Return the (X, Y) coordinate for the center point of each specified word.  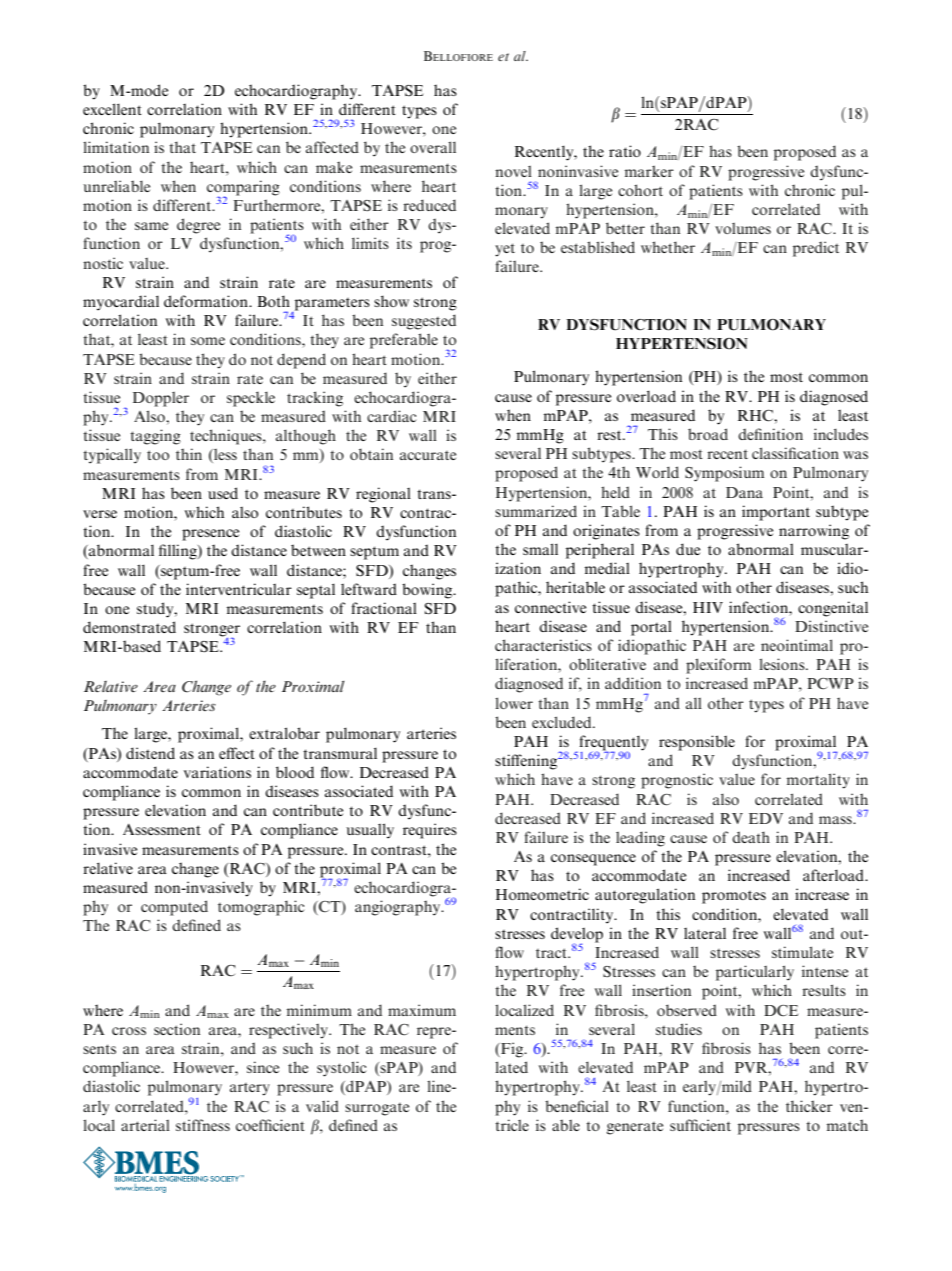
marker (649, 171)
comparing (243, 189)
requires (430, 831)
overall (433, 147)
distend (150, 753)
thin (189, 454)
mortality (818, 781)
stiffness (203, 1125)
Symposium (724, 474)
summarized (536, 511)
